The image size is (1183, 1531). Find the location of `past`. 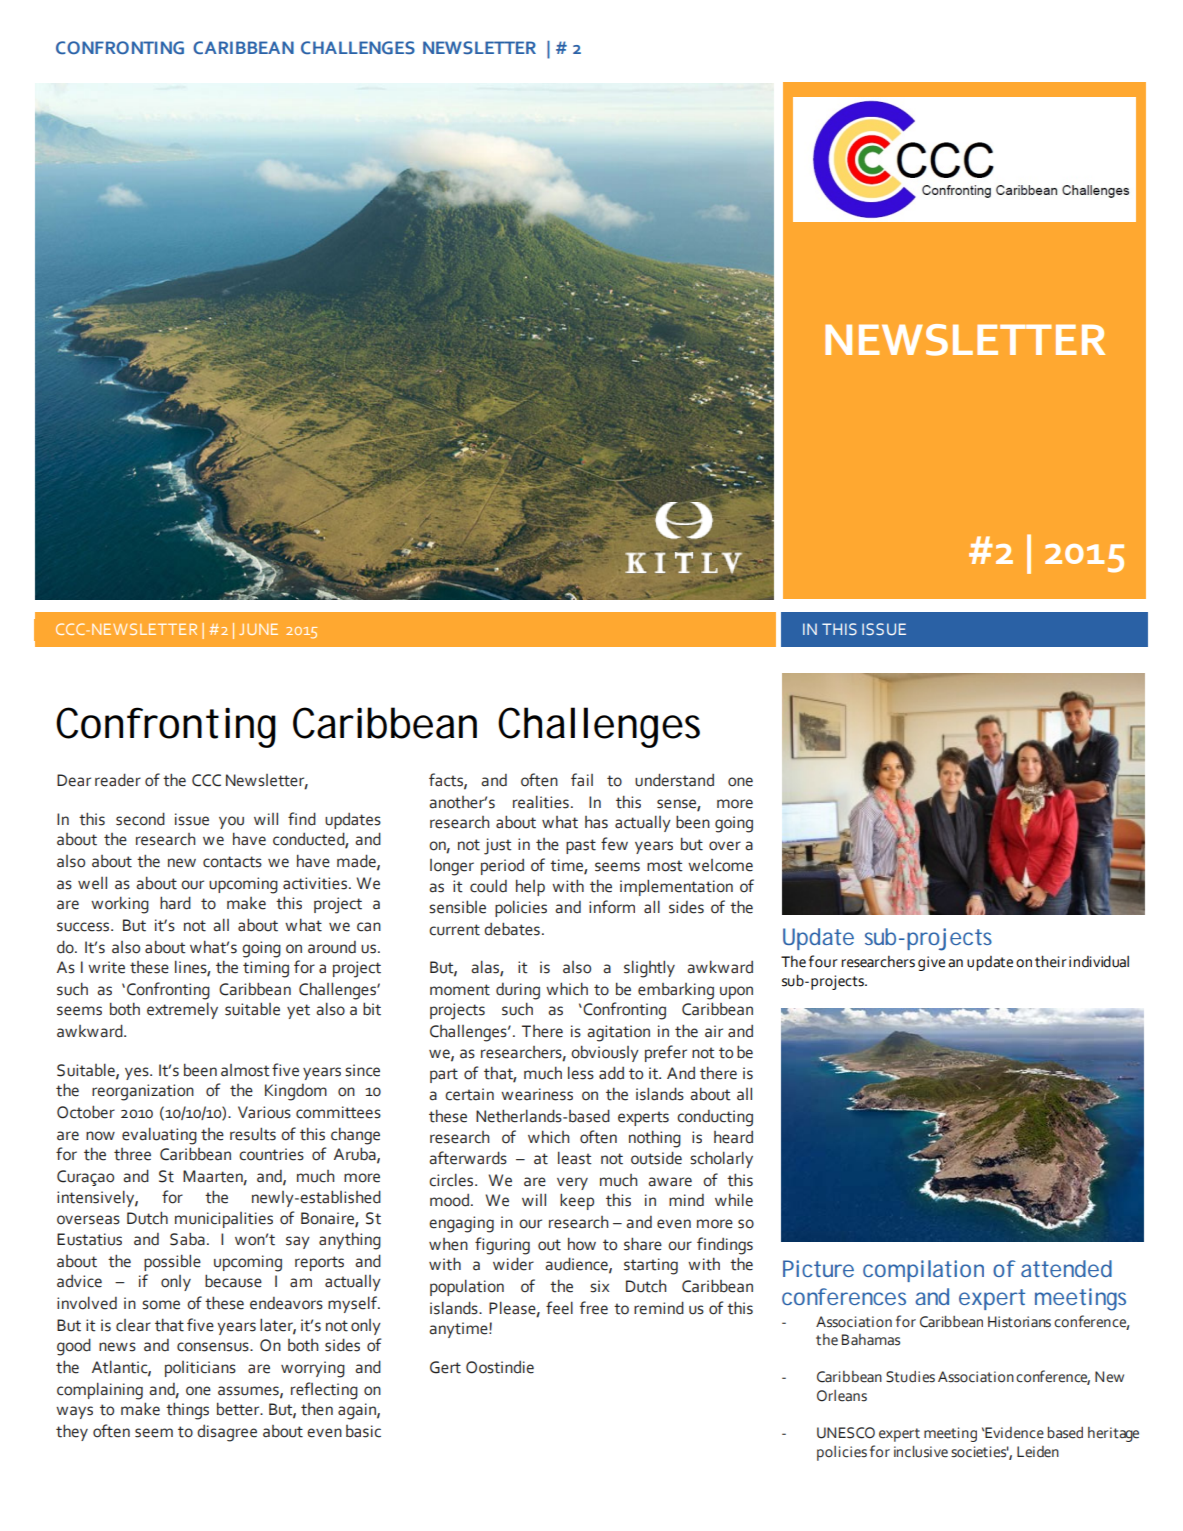

past is located at coordinates (581, 846).
